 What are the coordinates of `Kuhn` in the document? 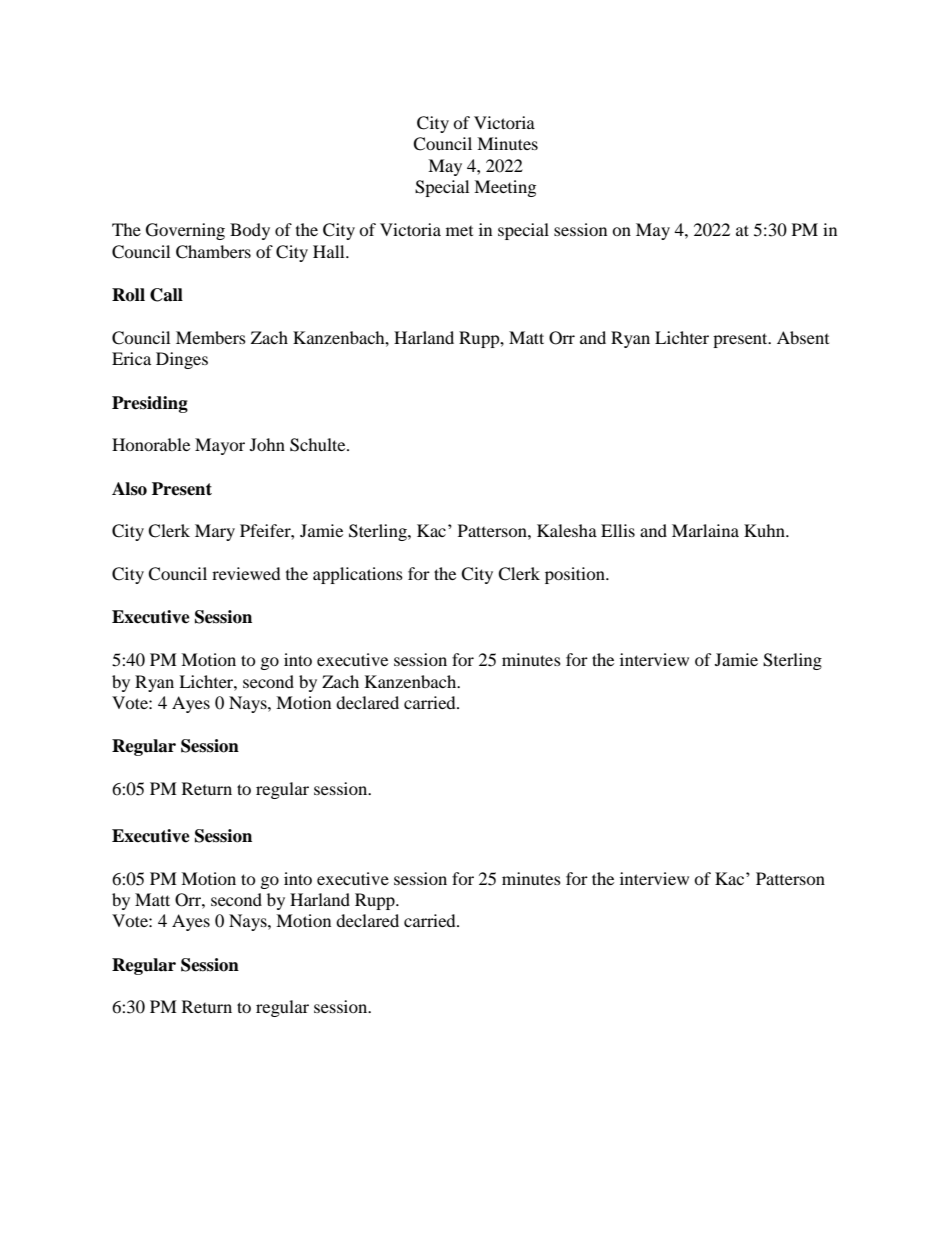 It's located at (765, 530).
